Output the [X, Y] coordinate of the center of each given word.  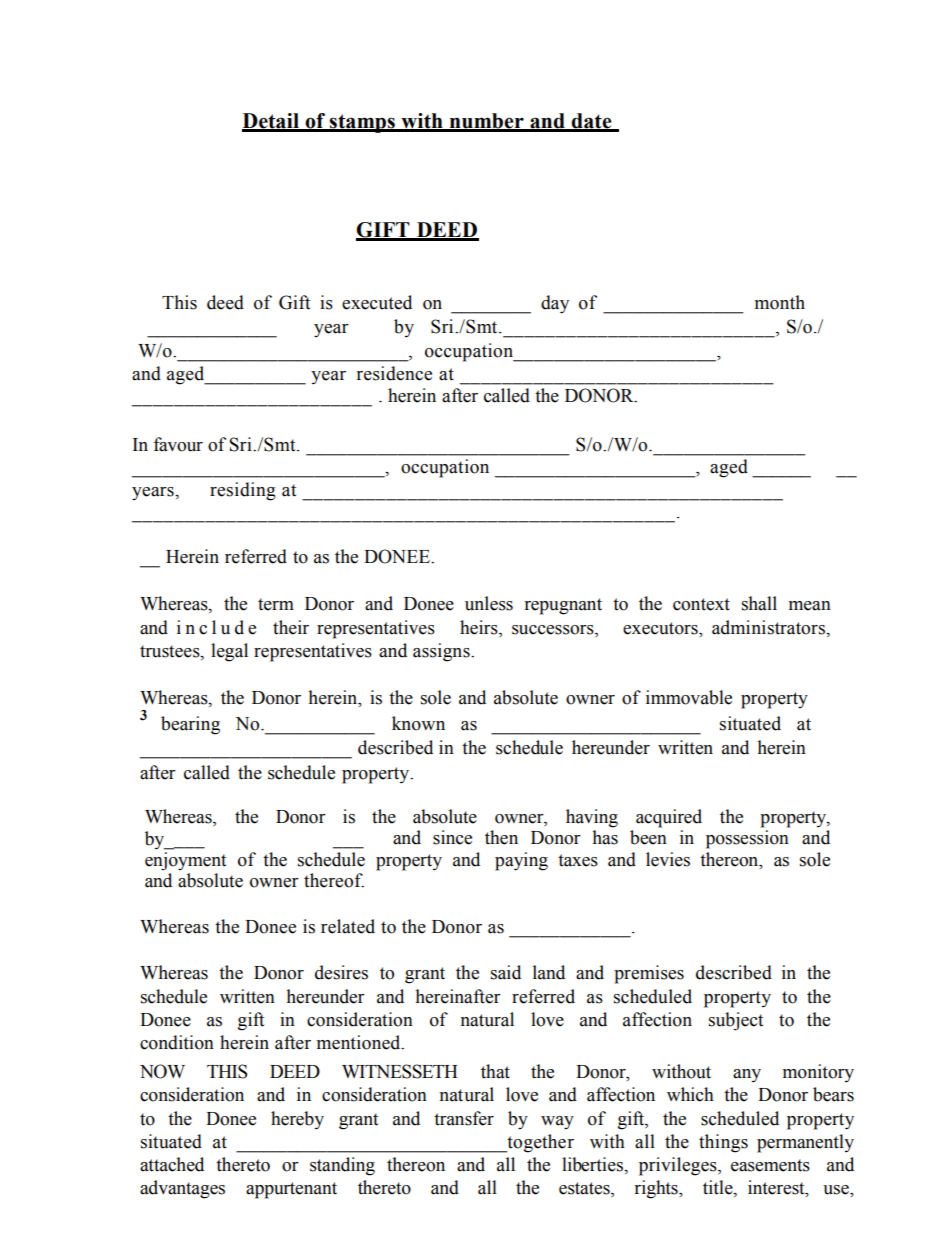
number [486, 122]
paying [521, 861]
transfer [464, 1118]
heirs [480, 627]
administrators [769, 627]
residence [394, 373]
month [780, 302]
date [592, 122]
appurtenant [291, 1190]
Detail [272, 122]
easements [770, 1165]
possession [747, 839]
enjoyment [185, 861]
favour [178, 444]
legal [229, 652]
